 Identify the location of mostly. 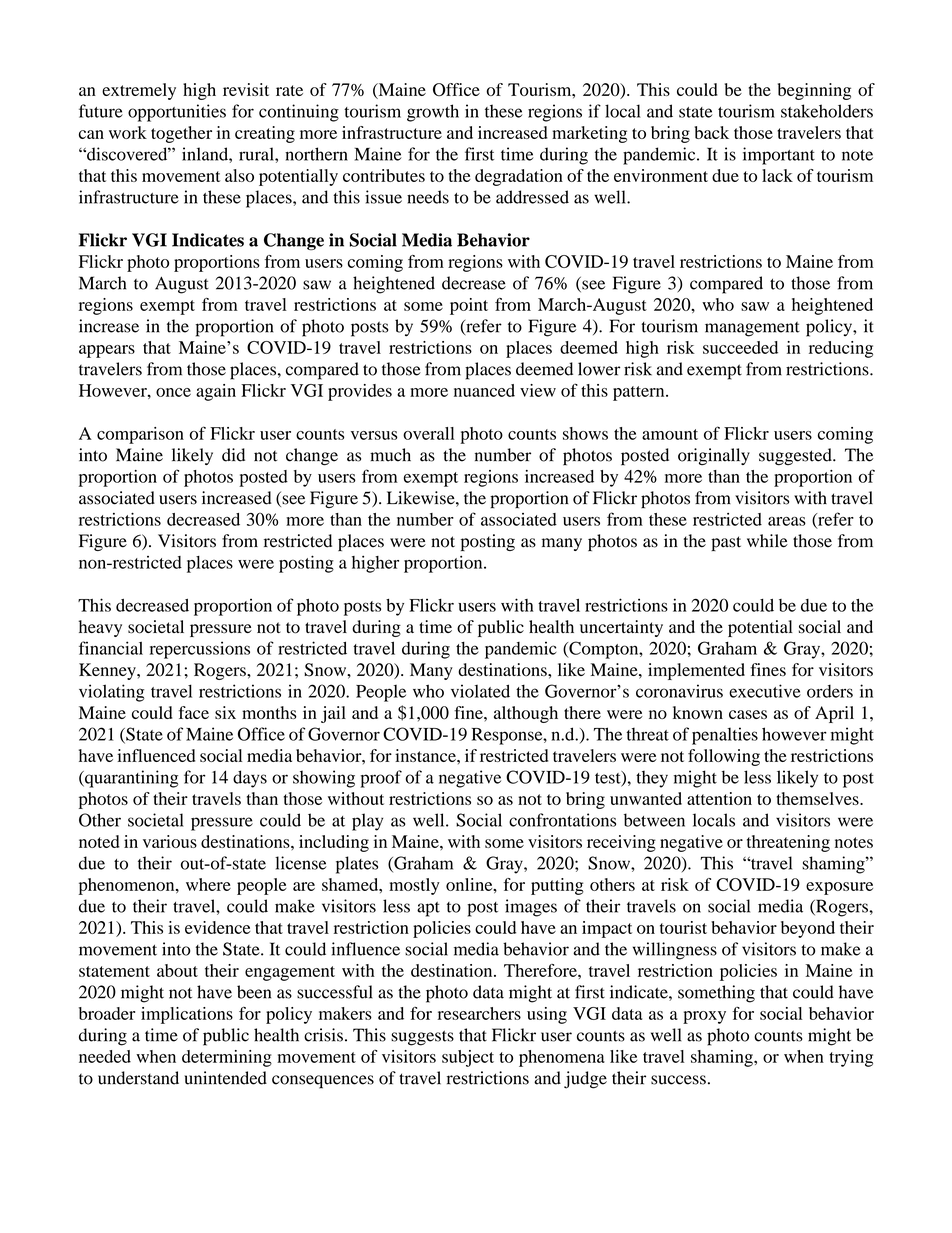
(414, 886).
